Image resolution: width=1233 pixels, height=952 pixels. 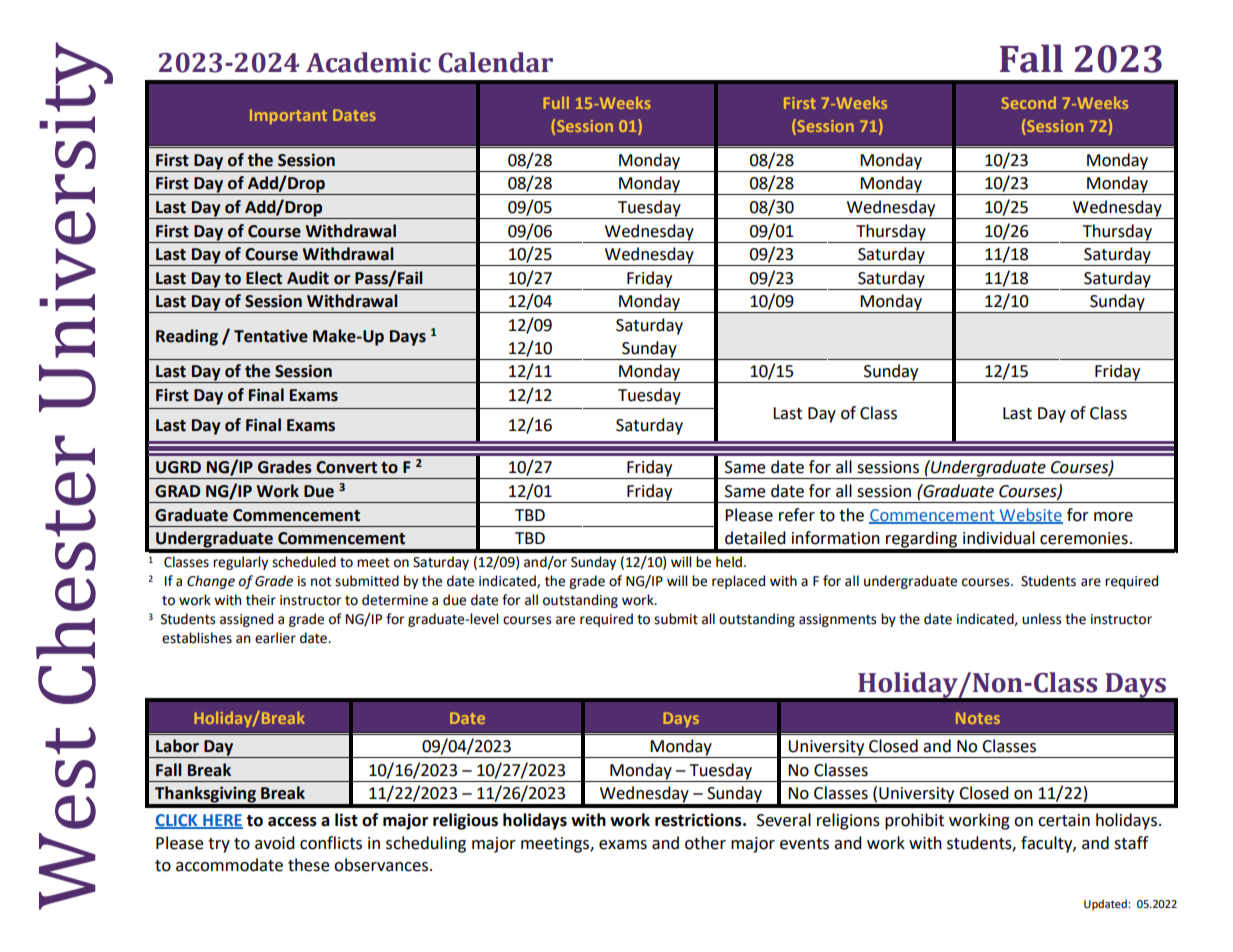 What do you see at coordinates (1030, 516) in the image?
I see `Website` at bounding box center [1030, 516].
